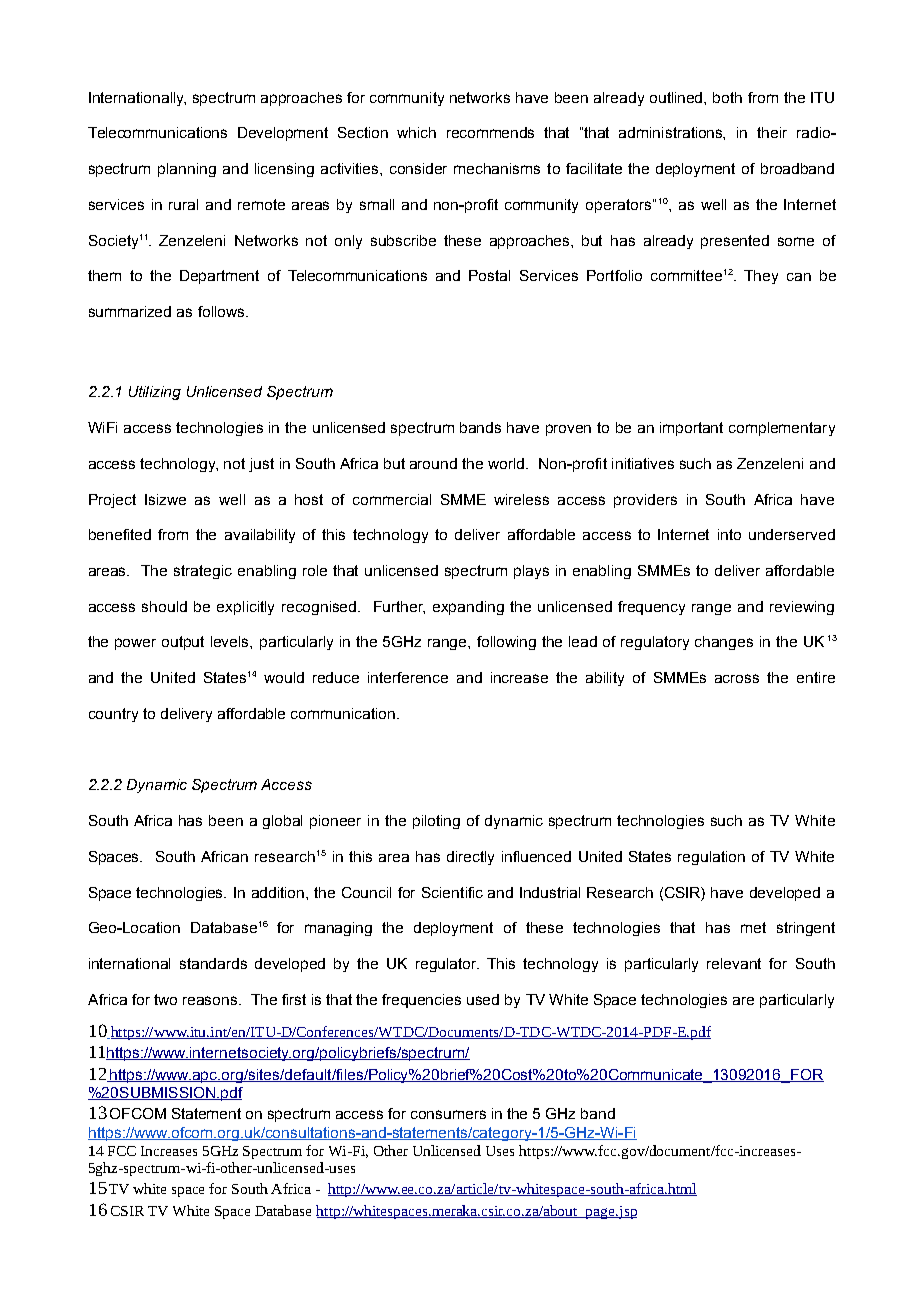 The image size is (924, 1308). What do you see at coordinates (711, 858) in the screenshot?
I see `regulation` at bounding box center [711, 858].
